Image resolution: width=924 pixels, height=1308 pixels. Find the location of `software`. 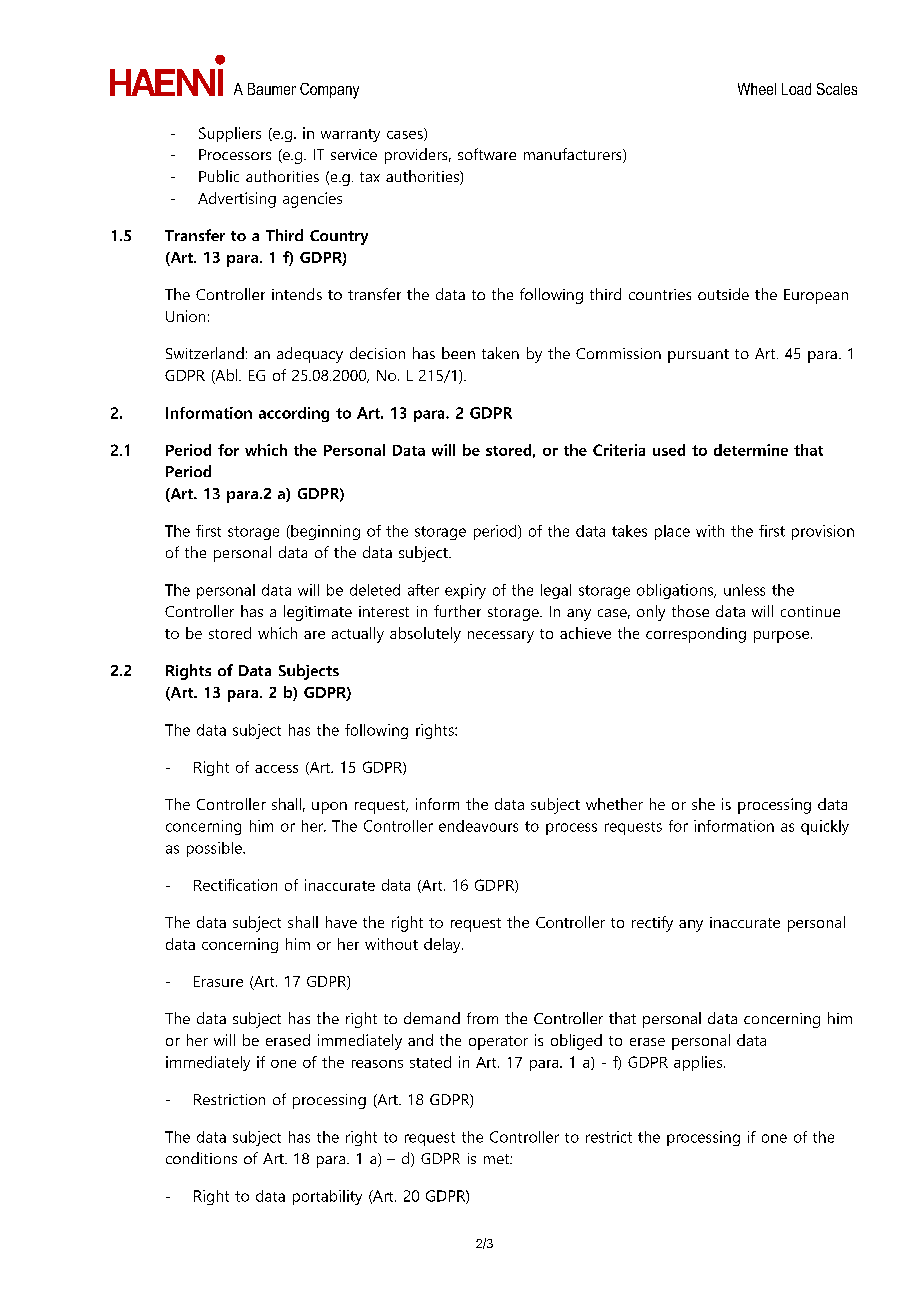

software is located at coordinates (487, 154).
